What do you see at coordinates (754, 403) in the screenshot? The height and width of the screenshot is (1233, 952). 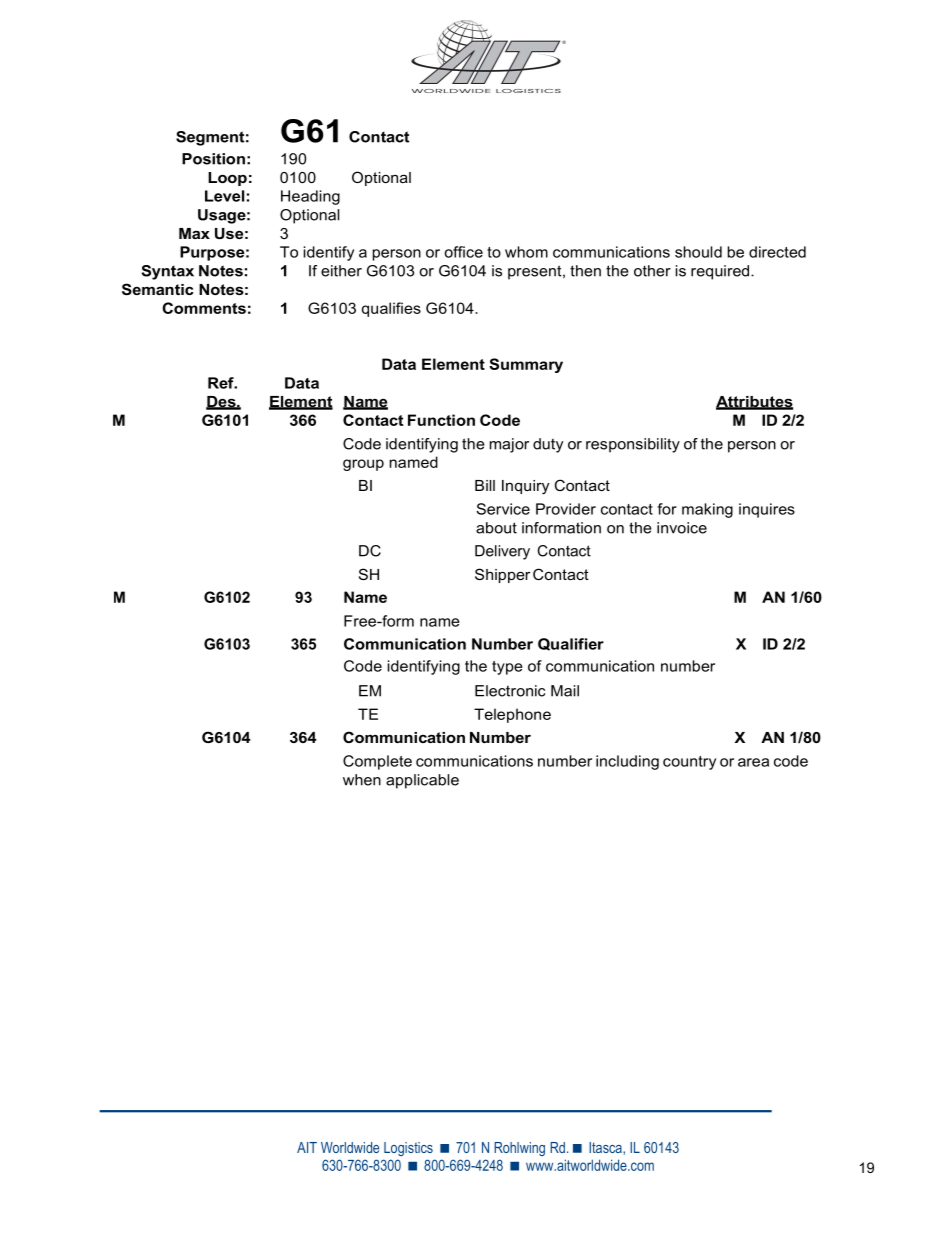 I see `Attributes` at bounding box center [754, 403].
